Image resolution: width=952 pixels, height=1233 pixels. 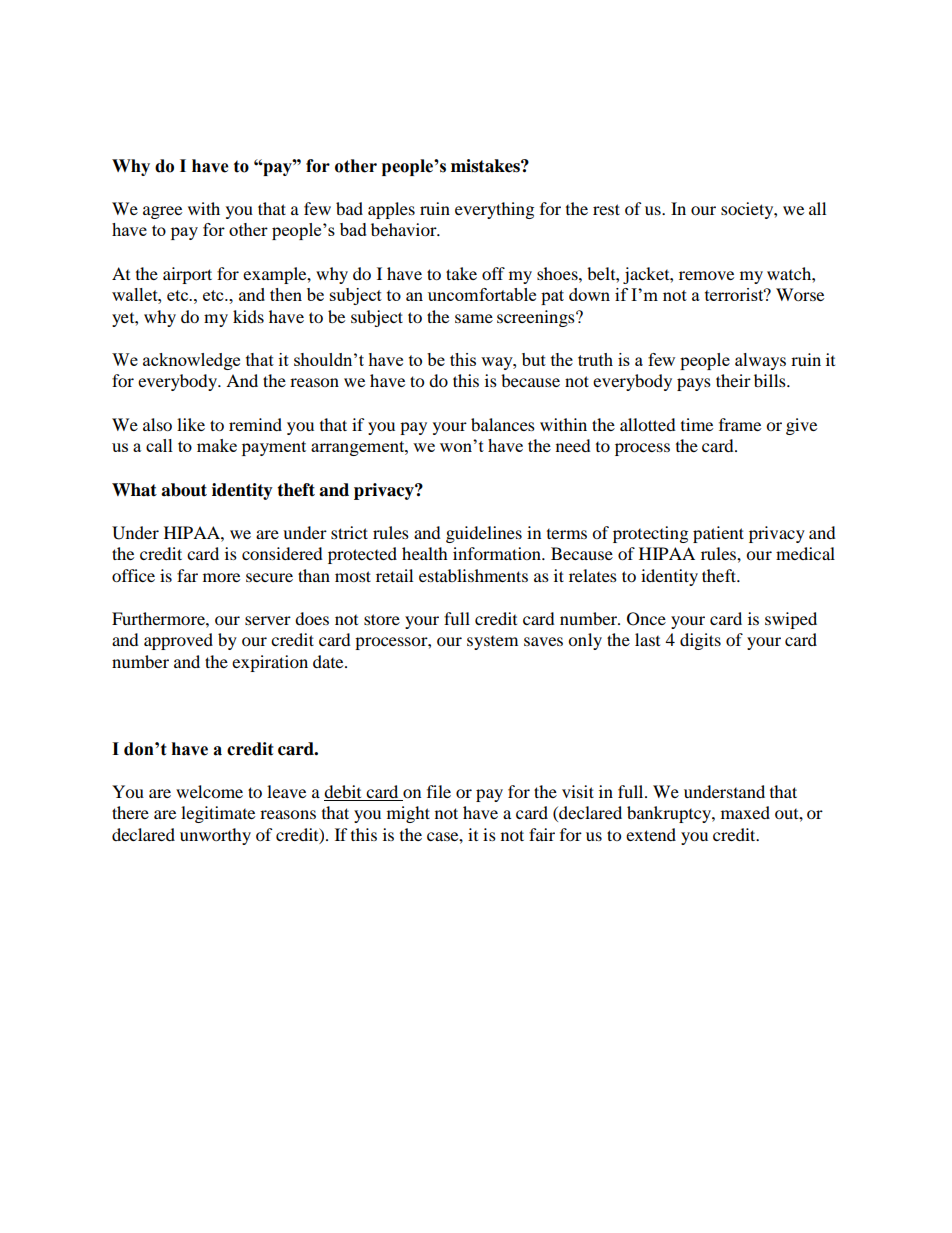 What do you see at coordinates (474, 318) in the screenshot?
I see `same` at bounding box center [474, 318].
